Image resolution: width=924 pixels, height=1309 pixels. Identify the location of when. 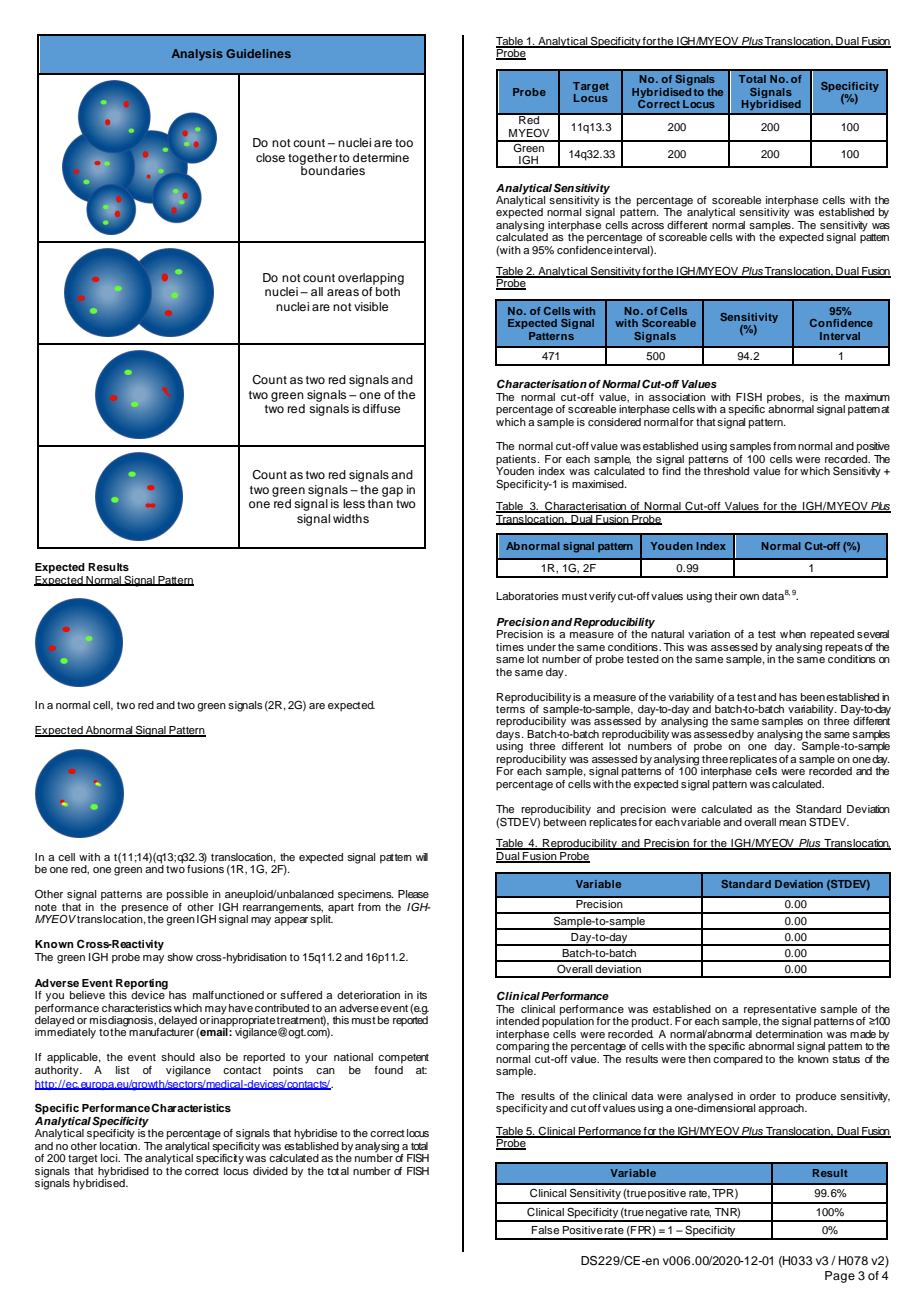
(793, 634).
